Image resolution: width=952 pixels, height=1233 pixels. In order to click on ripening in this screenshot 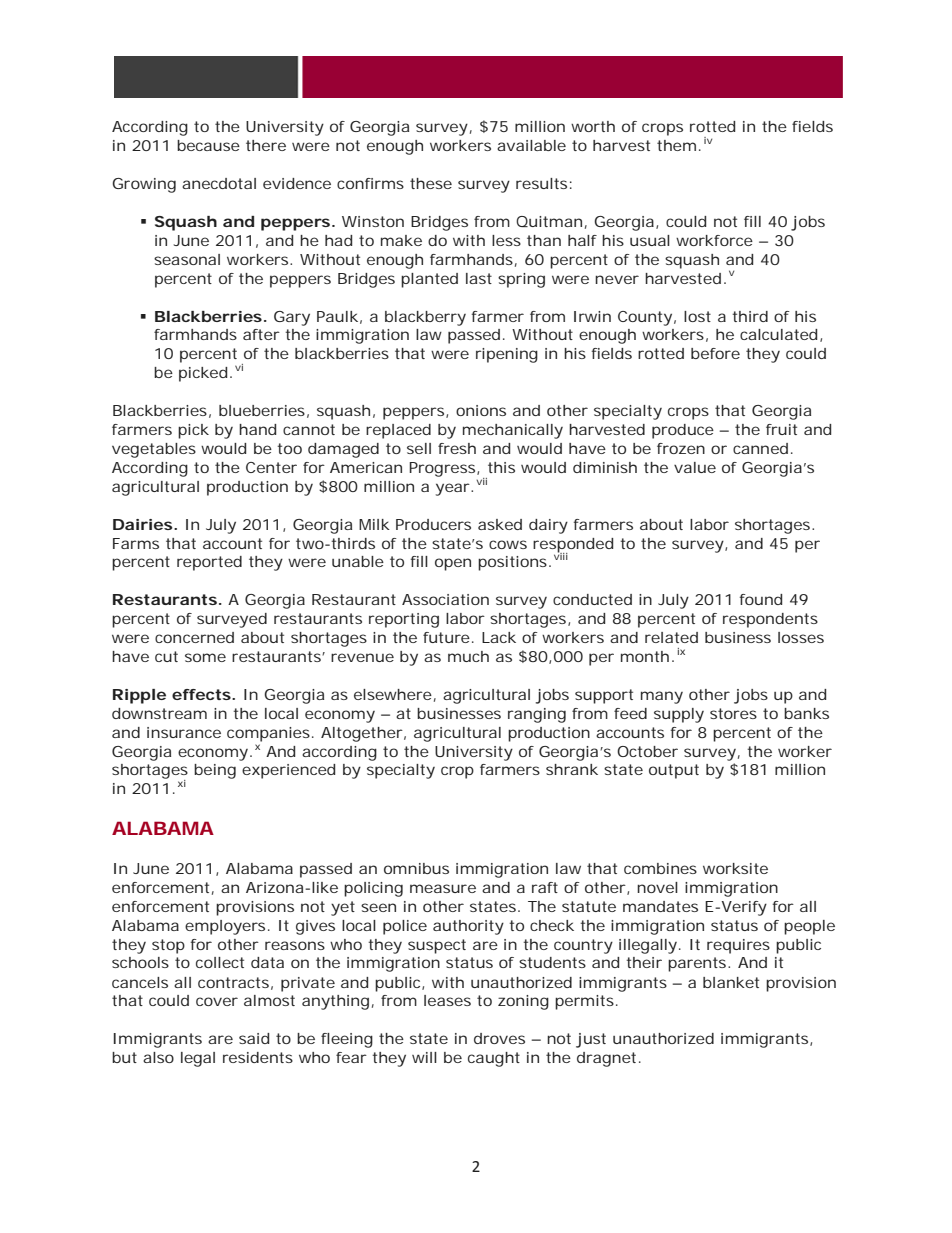, I will do `click(507, 355)`.
